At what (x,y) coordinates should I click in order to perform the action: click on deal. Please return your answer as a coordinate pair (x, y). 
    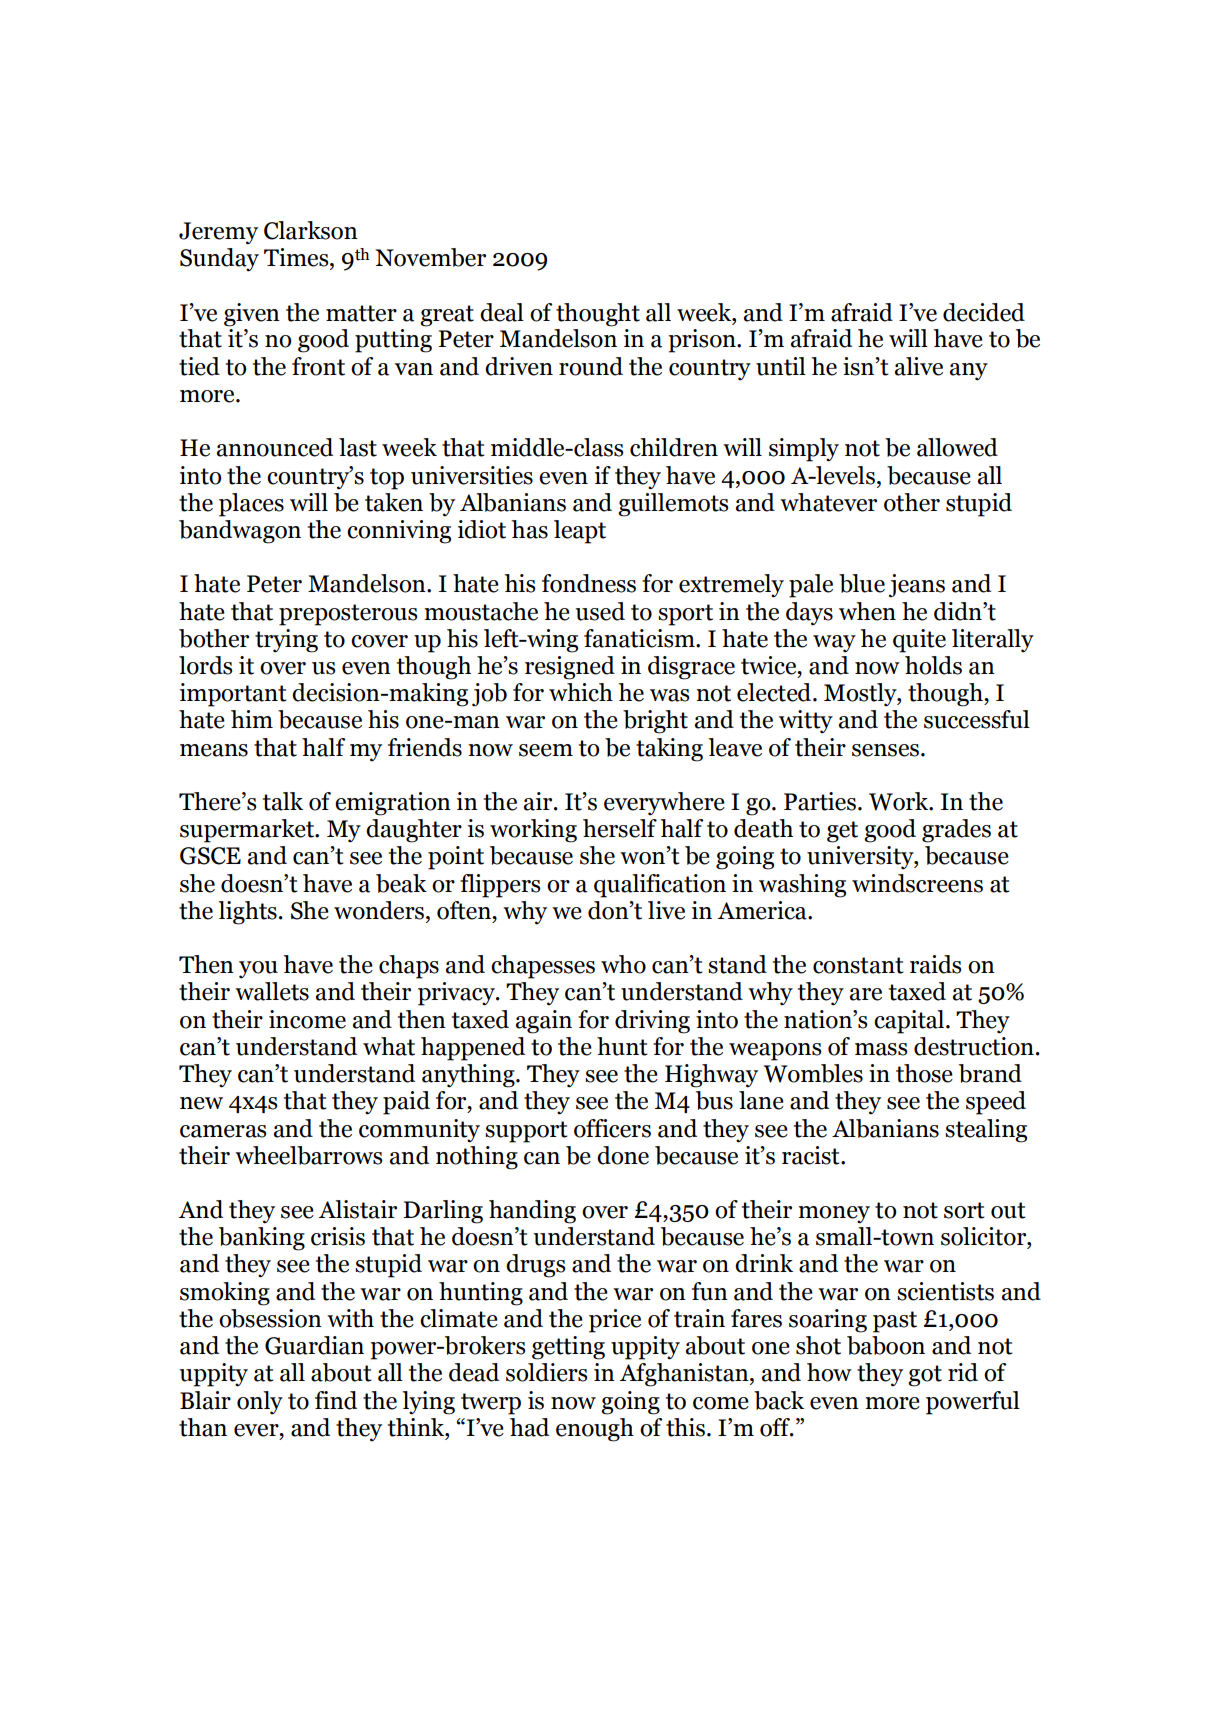
    Looking at the image, I should click on (502, 312).
